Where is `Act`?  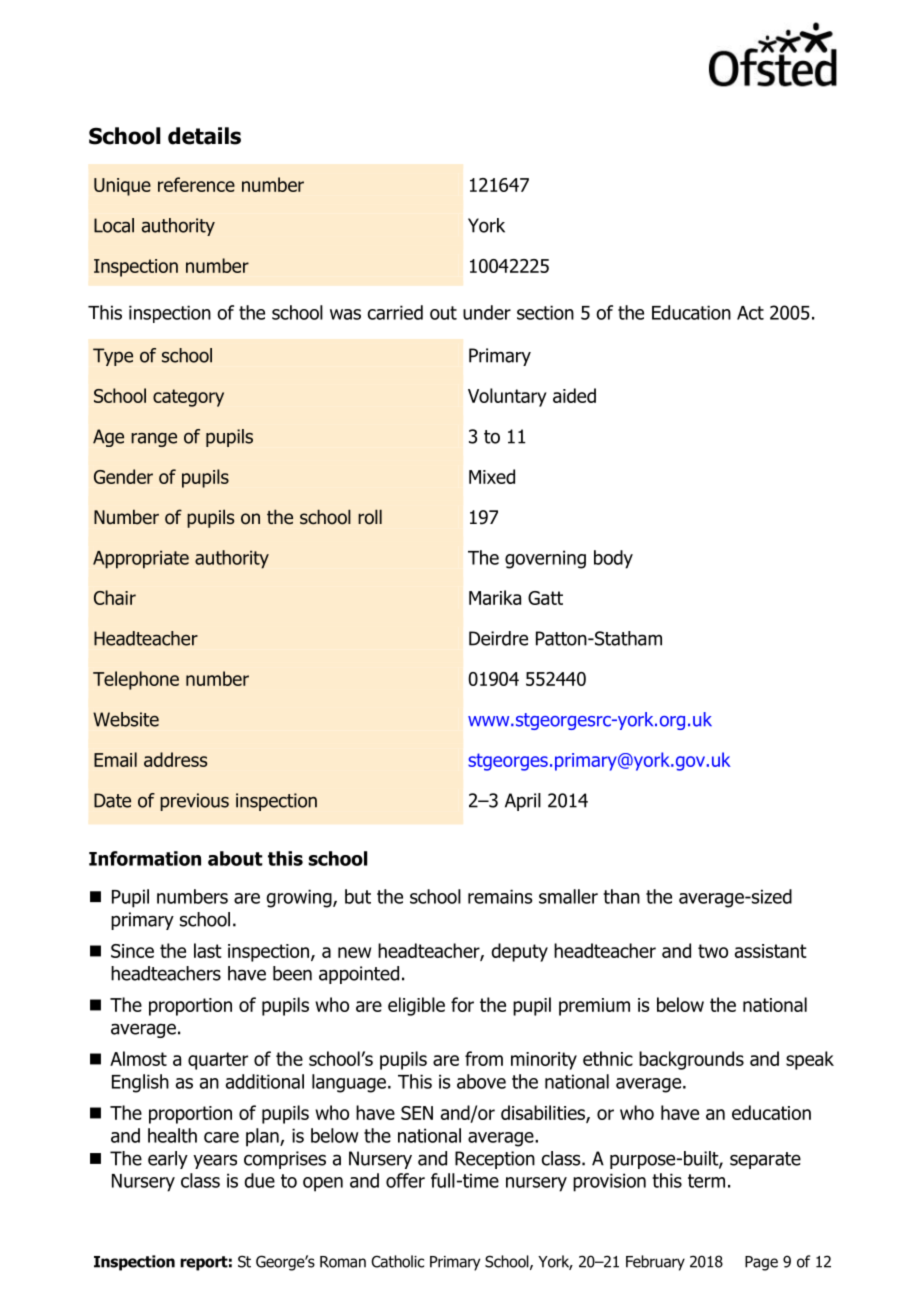 Act is located at coordinates (750, 313).
